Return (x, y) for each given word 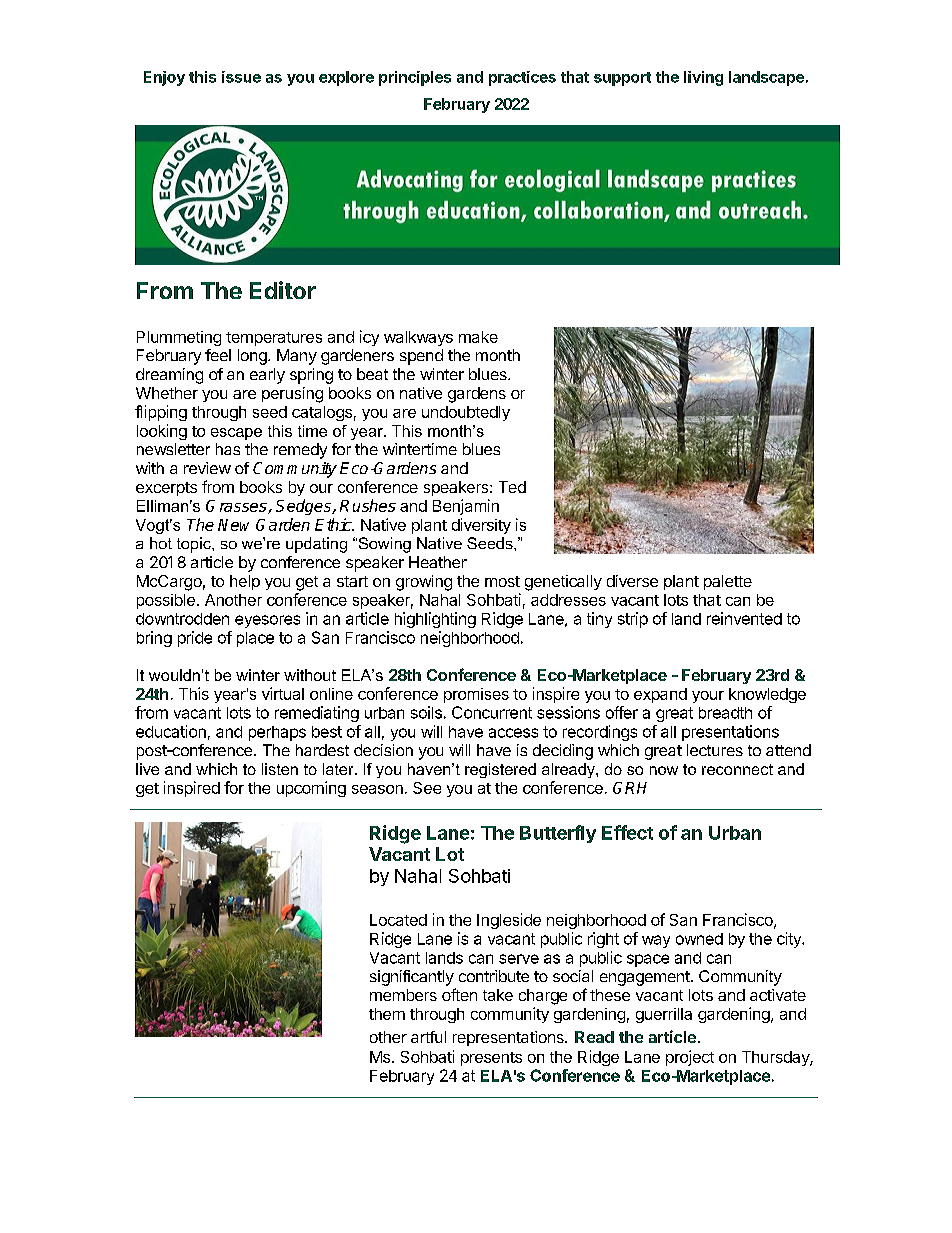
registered (500, 770)
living (703, 78)
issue (241, 77)
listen (280, 769)
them (387, 1014)
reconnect (737, 769)
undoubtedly (466, 413)
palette (728, 582)
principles (415, 78)
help (245, 582)
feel (218, 355)
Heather (438, 562)
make (478, 337)
